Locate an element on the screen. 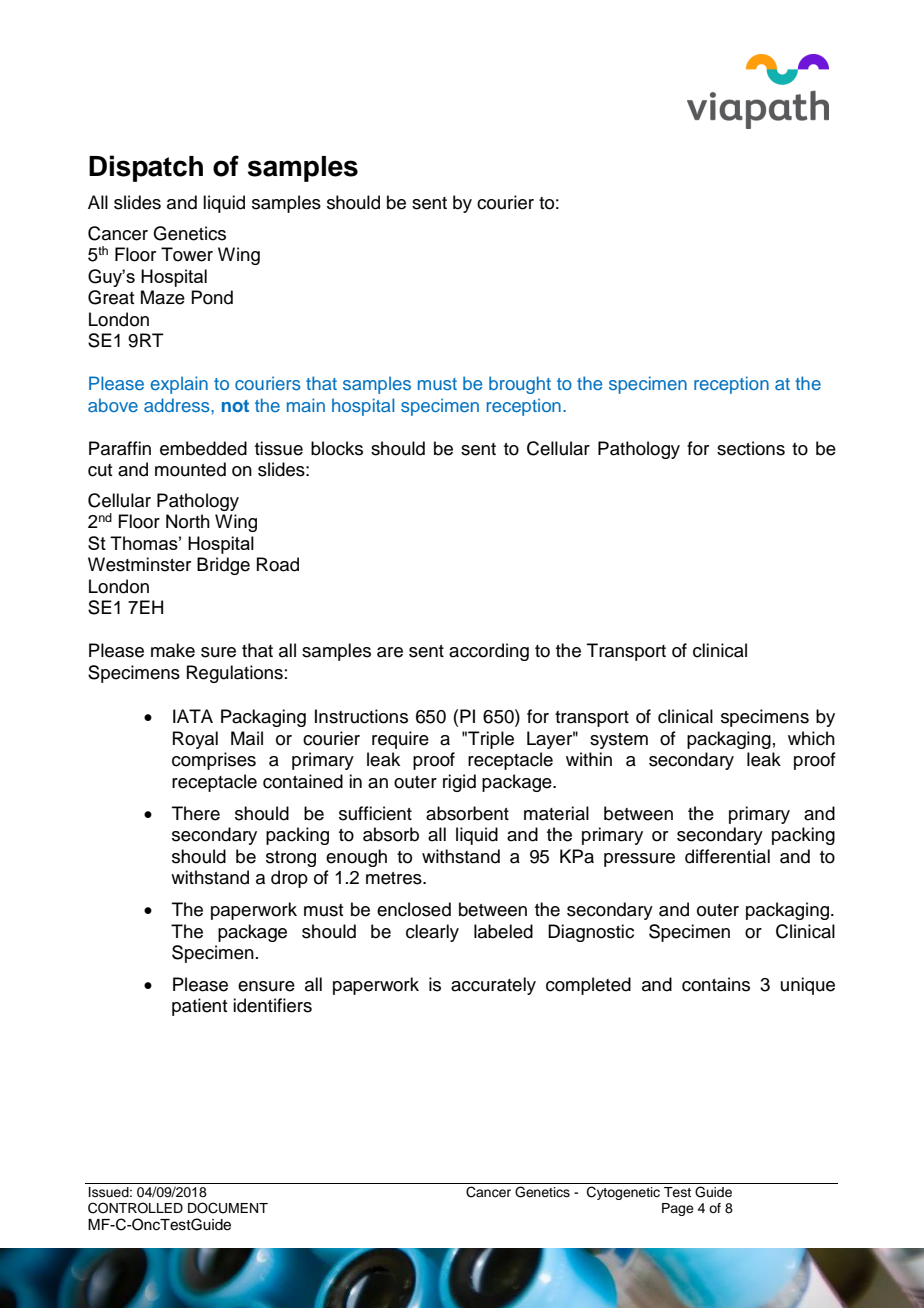  which is located at coordinates (811, 738).
